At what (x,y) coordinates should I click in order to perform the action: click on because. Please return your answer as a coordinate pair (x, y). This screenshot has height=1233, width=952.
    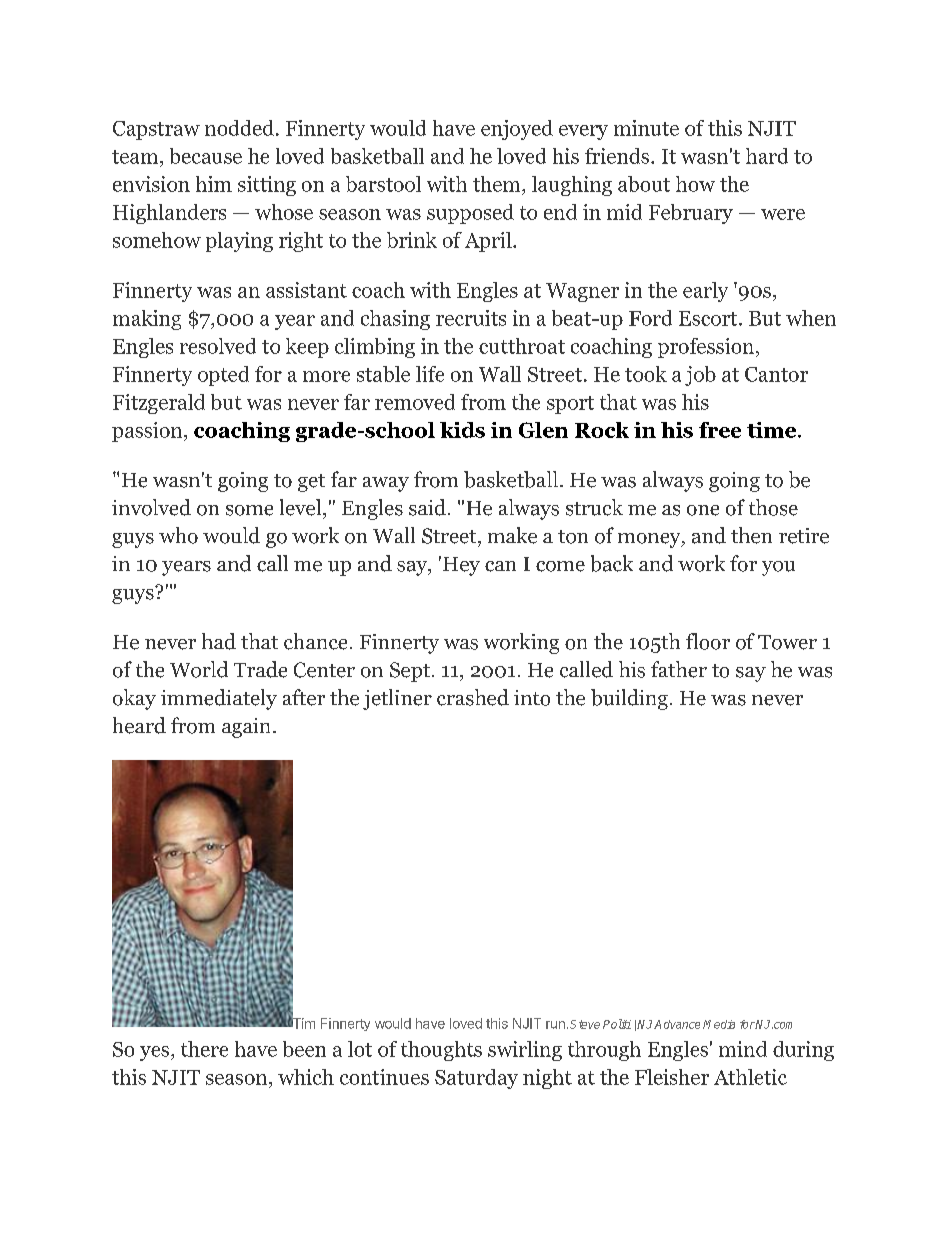
    Looking at the image, I should click on (206, 156).
